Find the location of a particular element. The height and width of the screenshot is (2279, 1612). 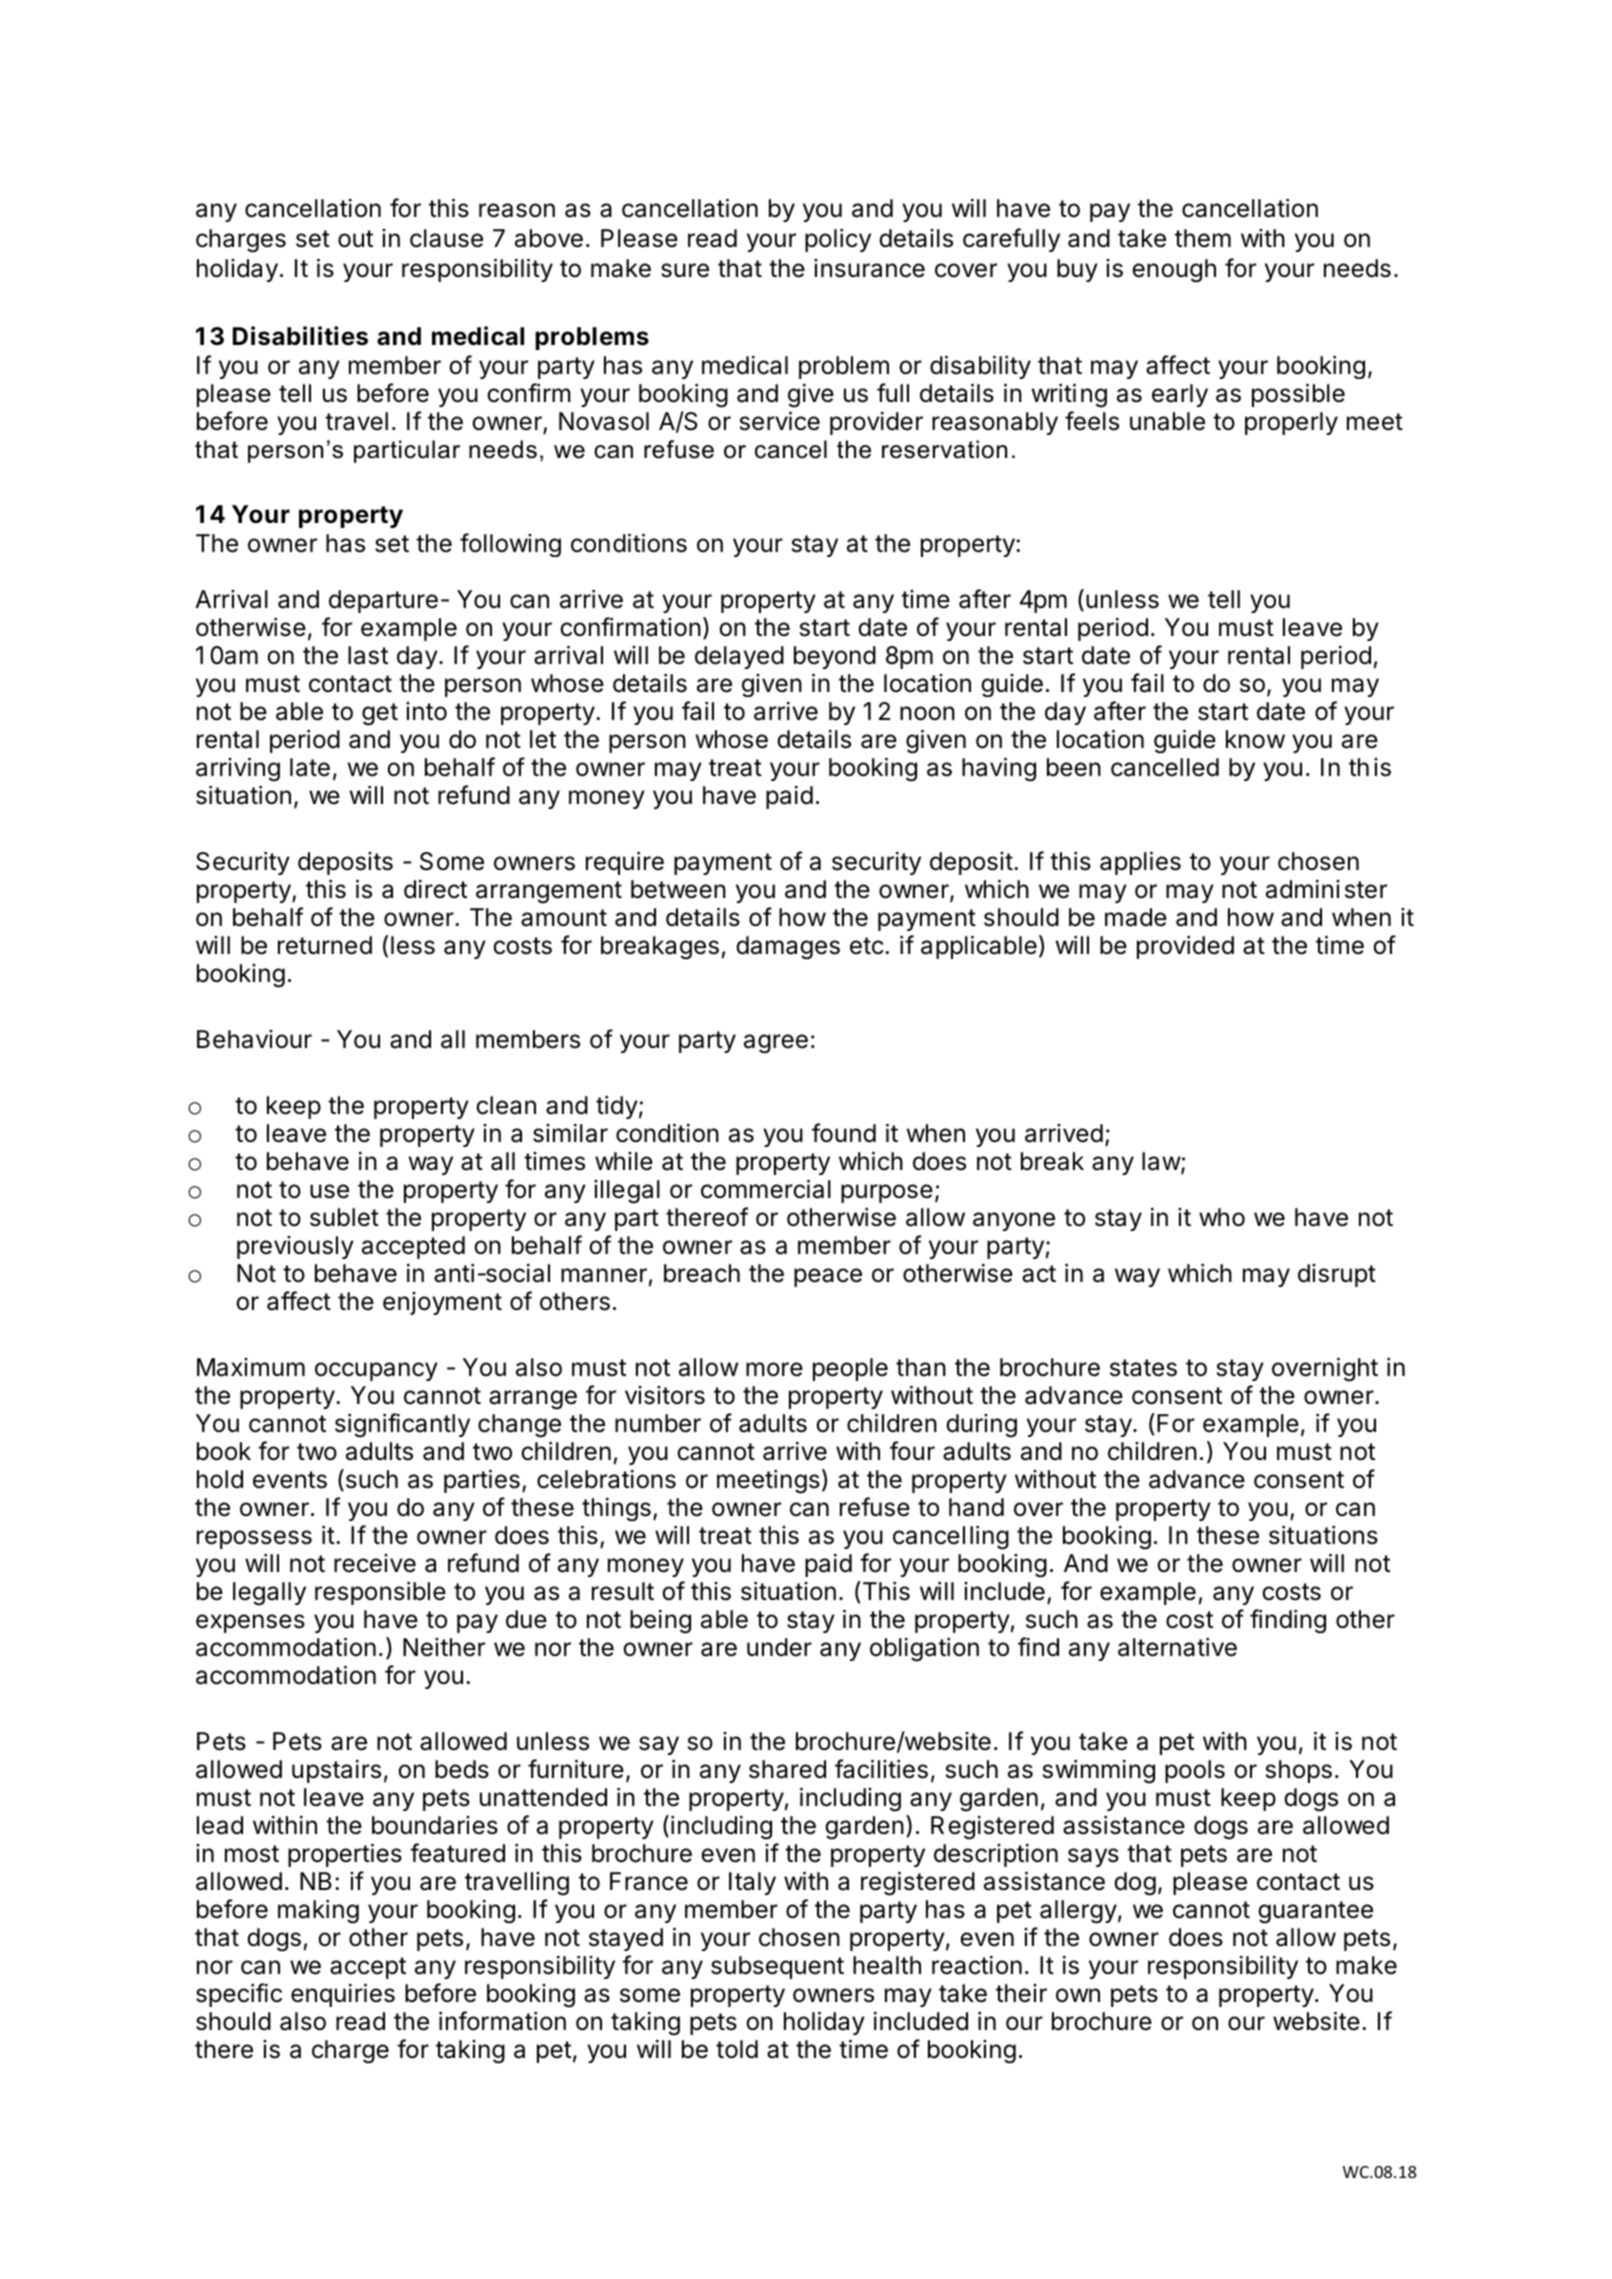

policy is located at coordinates (838, 240).
